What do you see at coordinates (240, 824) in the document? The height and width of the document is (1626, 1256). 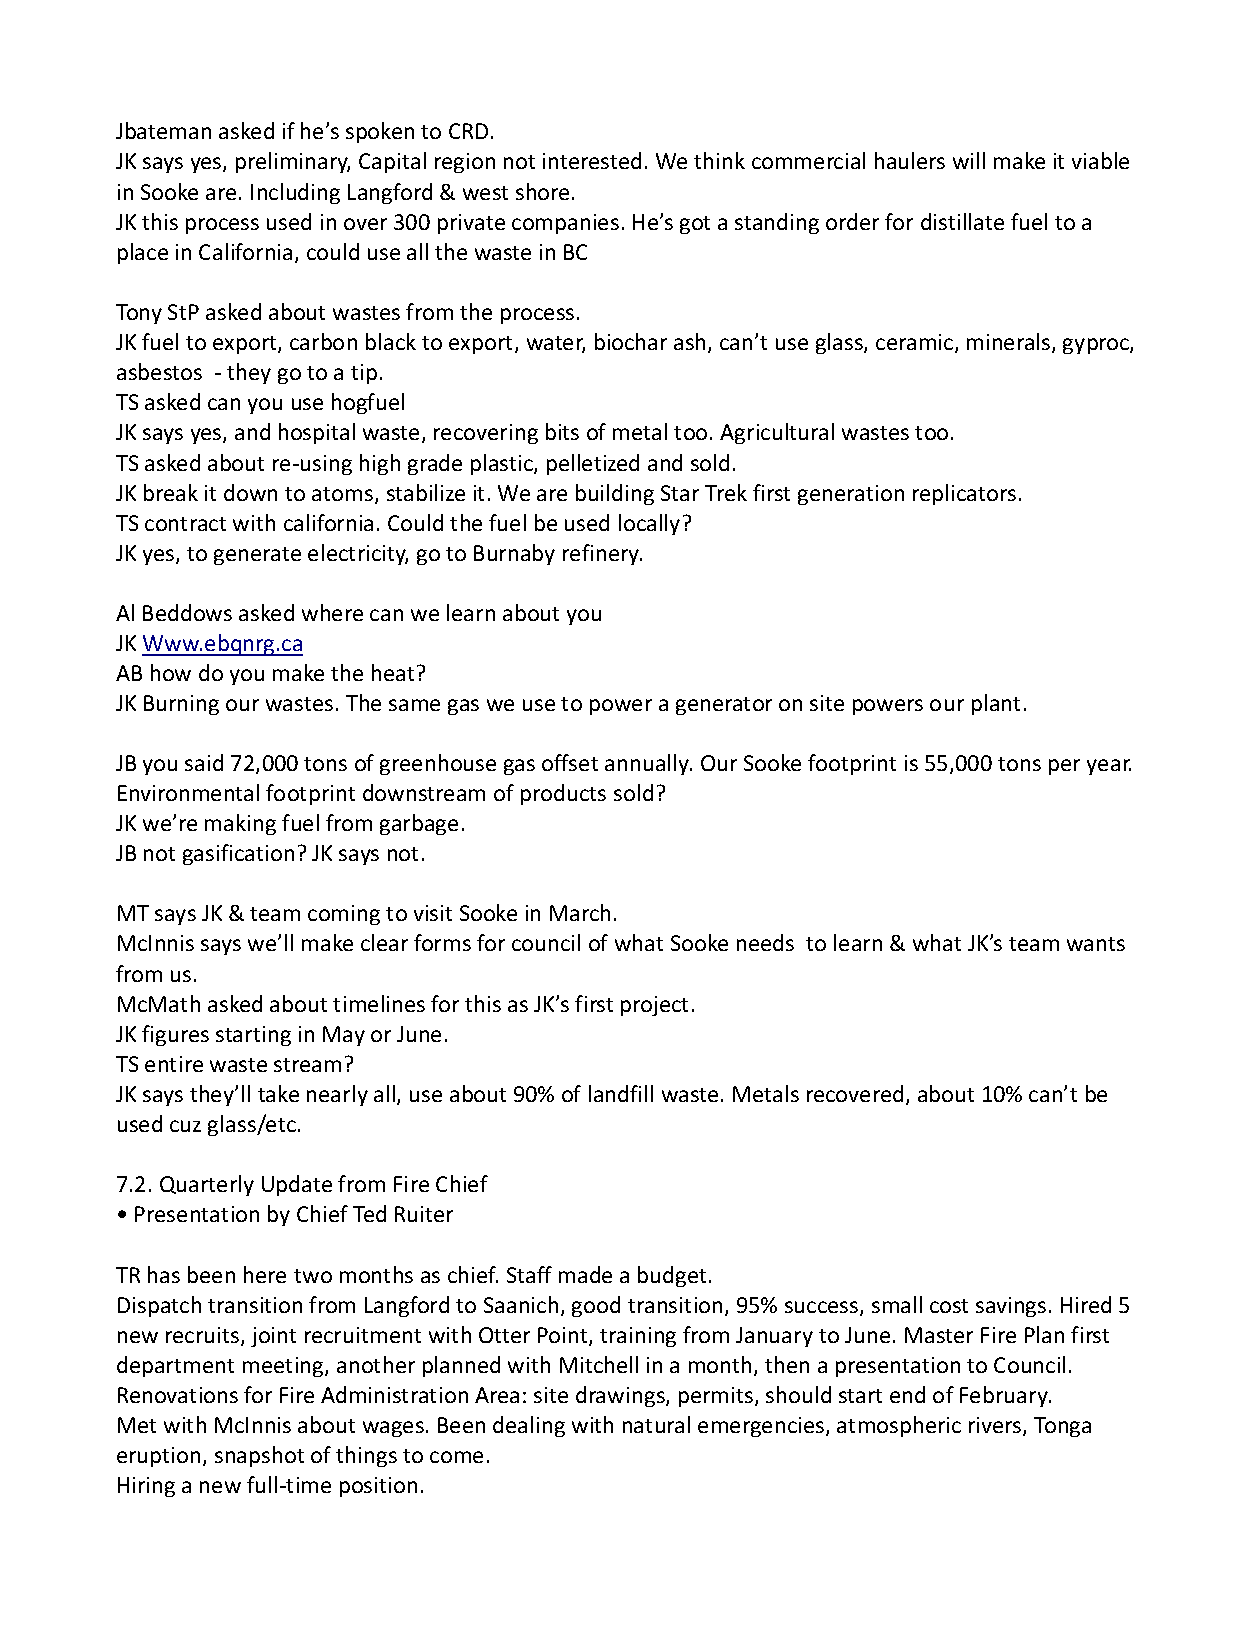 I see `making` at bounding box center [240, 824].
